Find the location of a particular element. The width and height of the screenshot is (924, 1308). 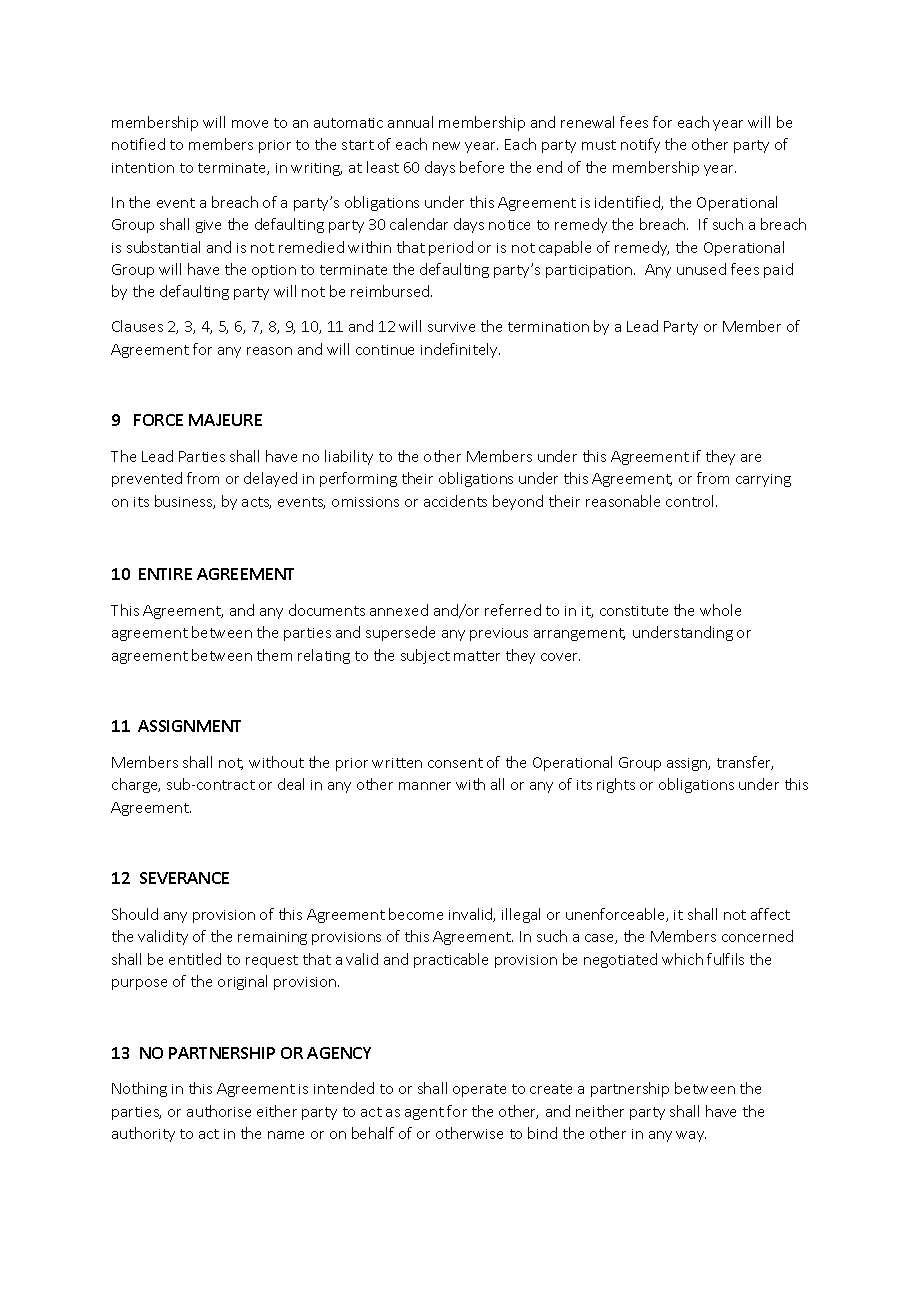

move is located at coordinates (250, 124).
